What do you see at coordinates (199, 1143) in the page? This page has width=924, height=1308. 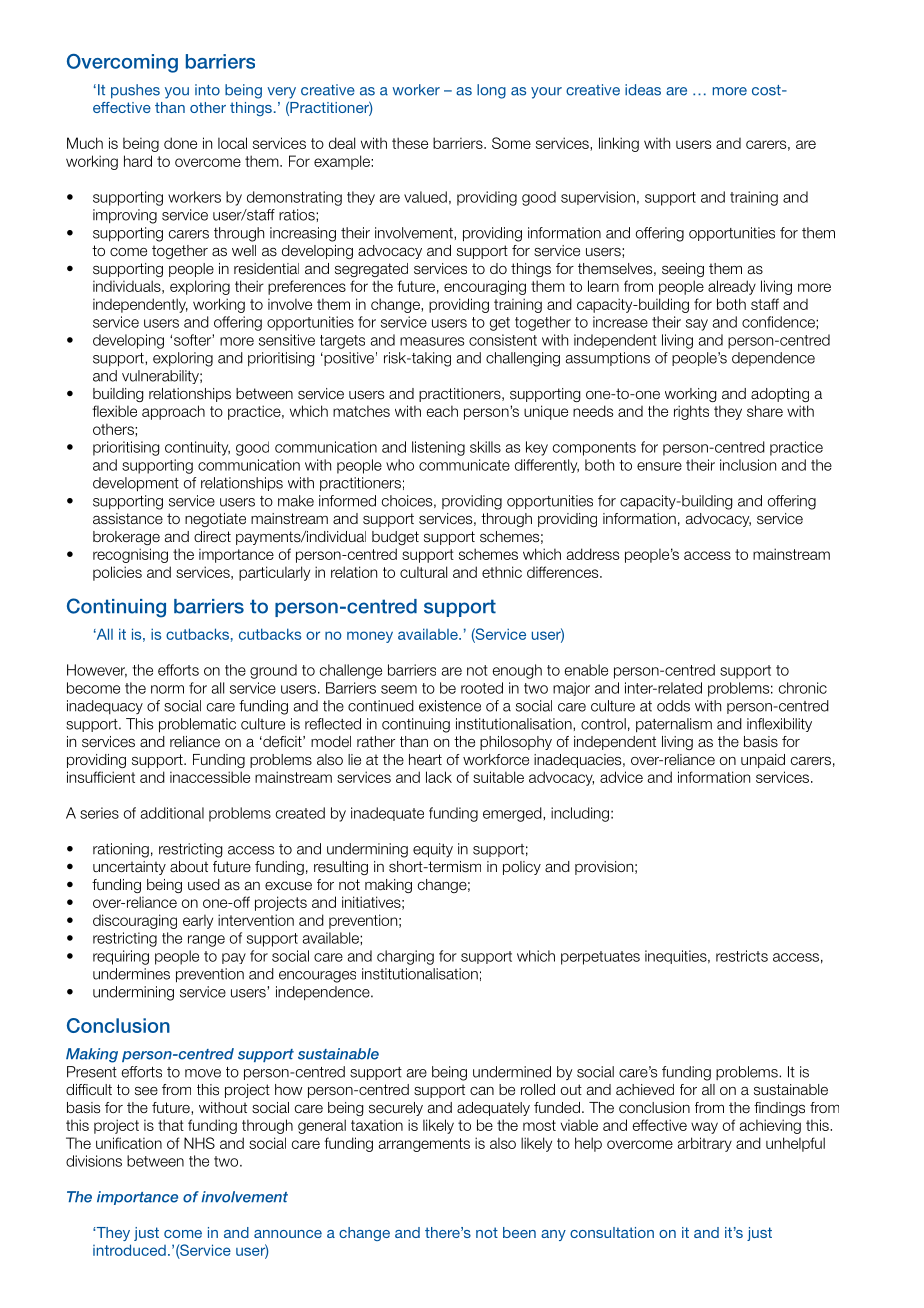 I see `NHS` at bounding box center [199, 1143].
